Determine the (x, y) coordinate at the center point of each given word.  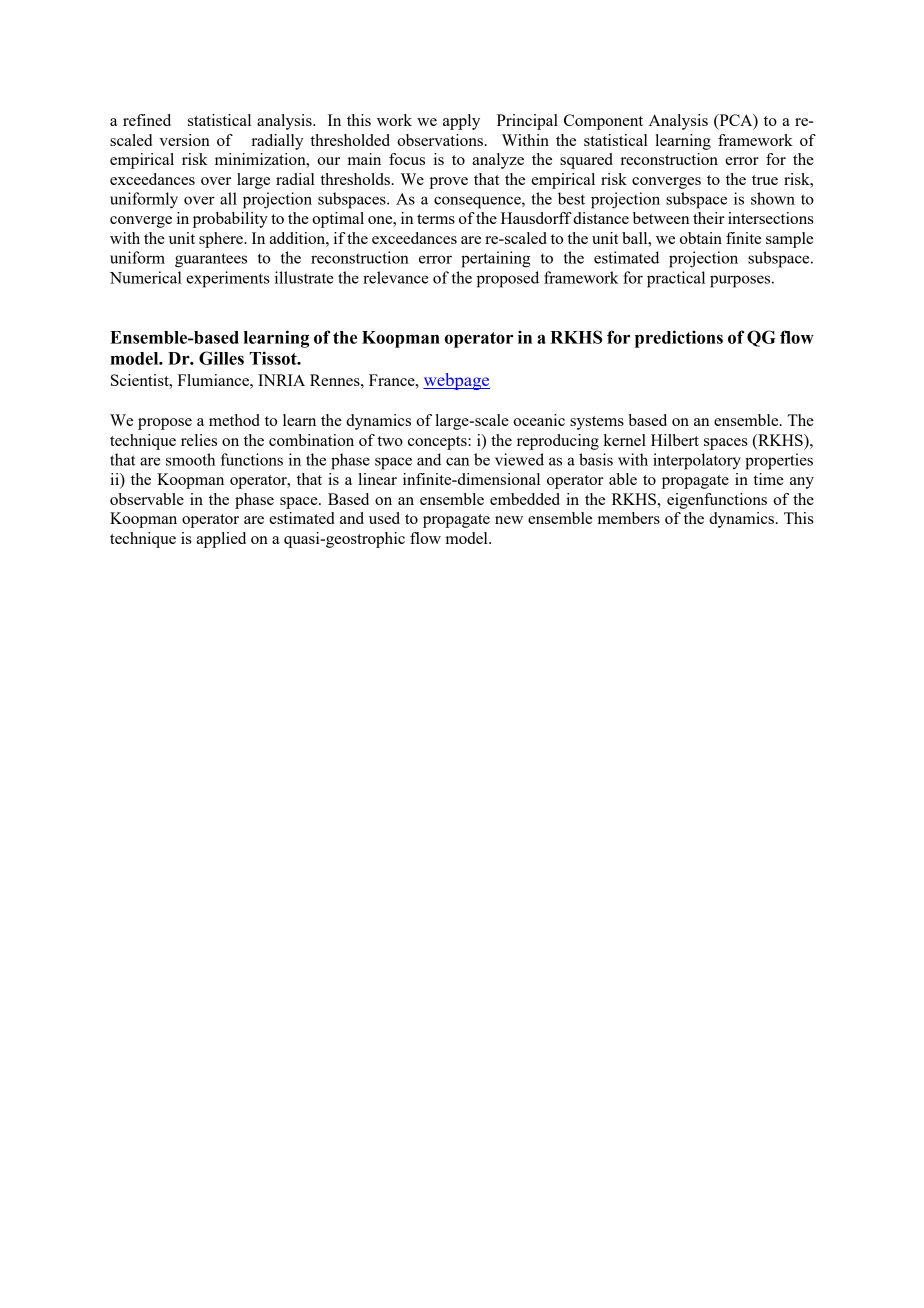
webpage (456, 381)
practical (676, 279)
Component (603, 122)
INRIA (281, 380)
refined (147, 120)
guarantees (211, 260)
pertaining (495, 259)
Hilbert (675, 440)
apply (461, 122)
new (509, 520)
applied (221, 540)
